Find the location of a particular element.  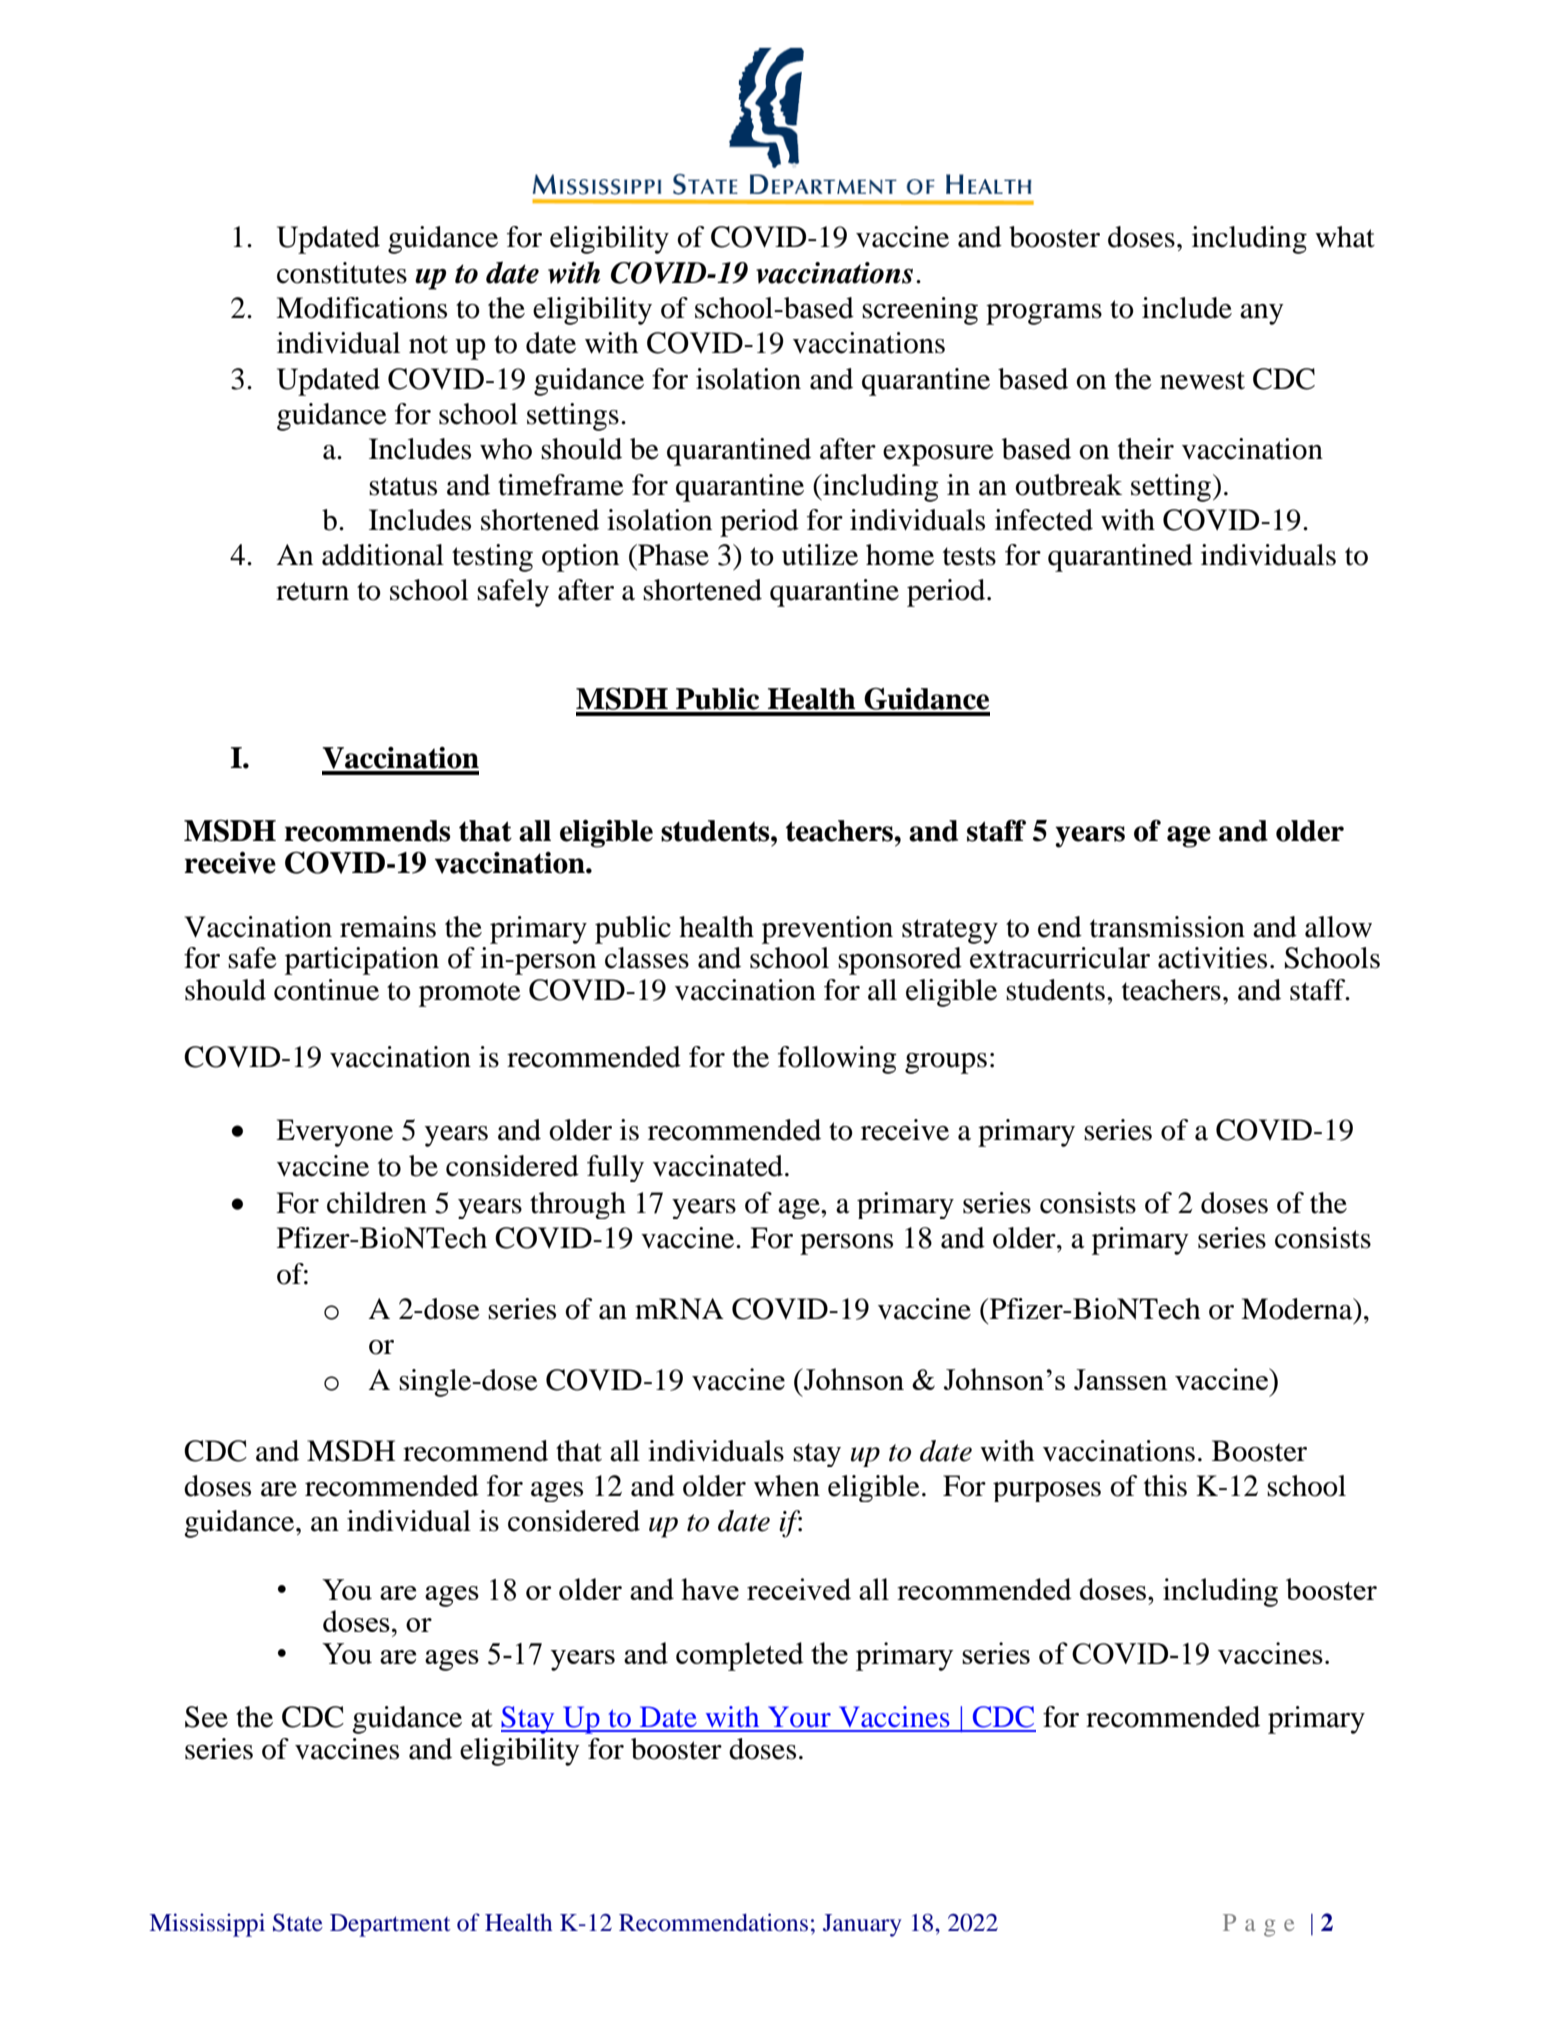

this is located at coordinates (1165, 1486).
